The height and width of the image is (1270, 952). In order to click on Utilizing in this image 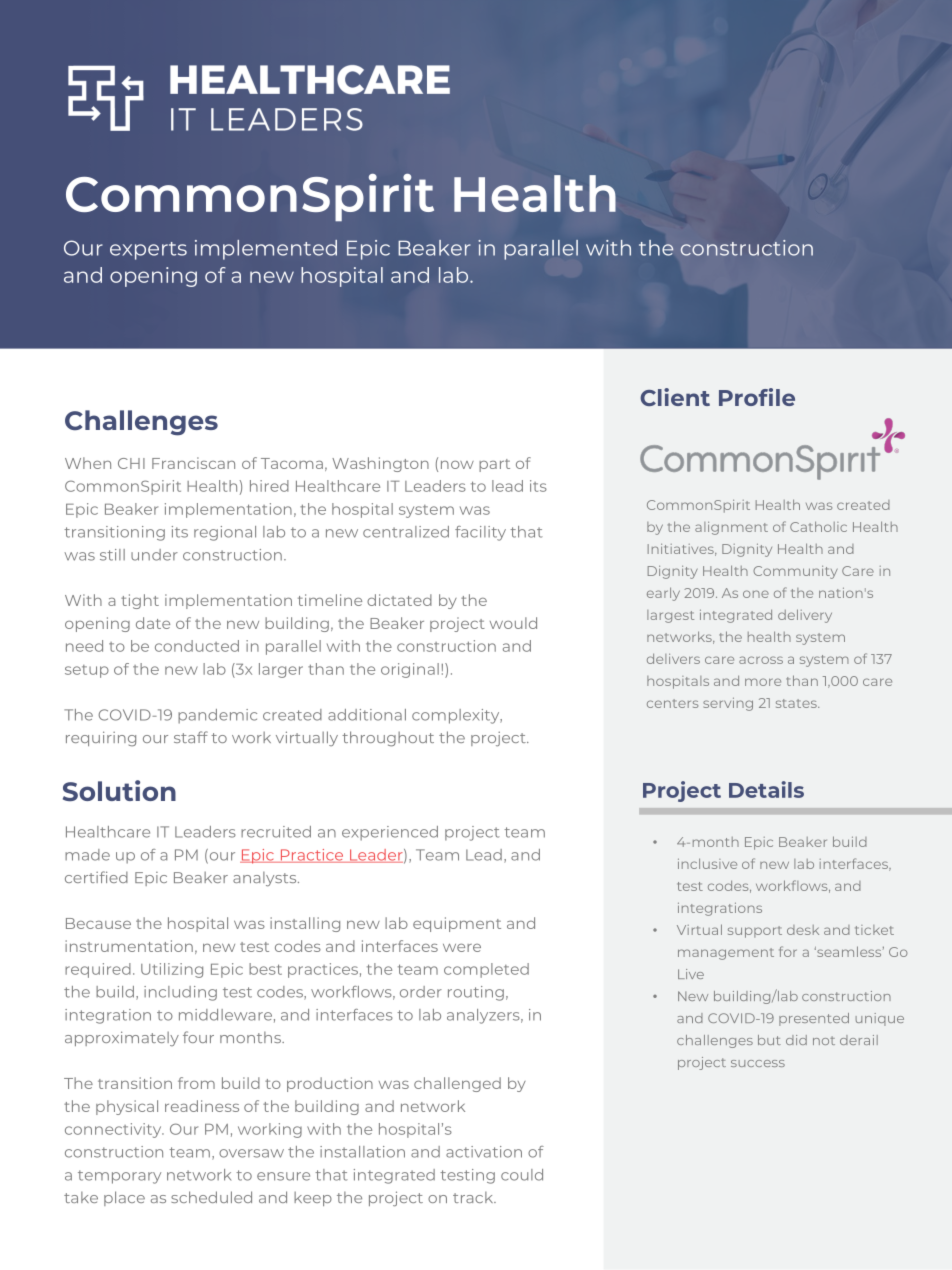, I will do `click(172, 970)`.
